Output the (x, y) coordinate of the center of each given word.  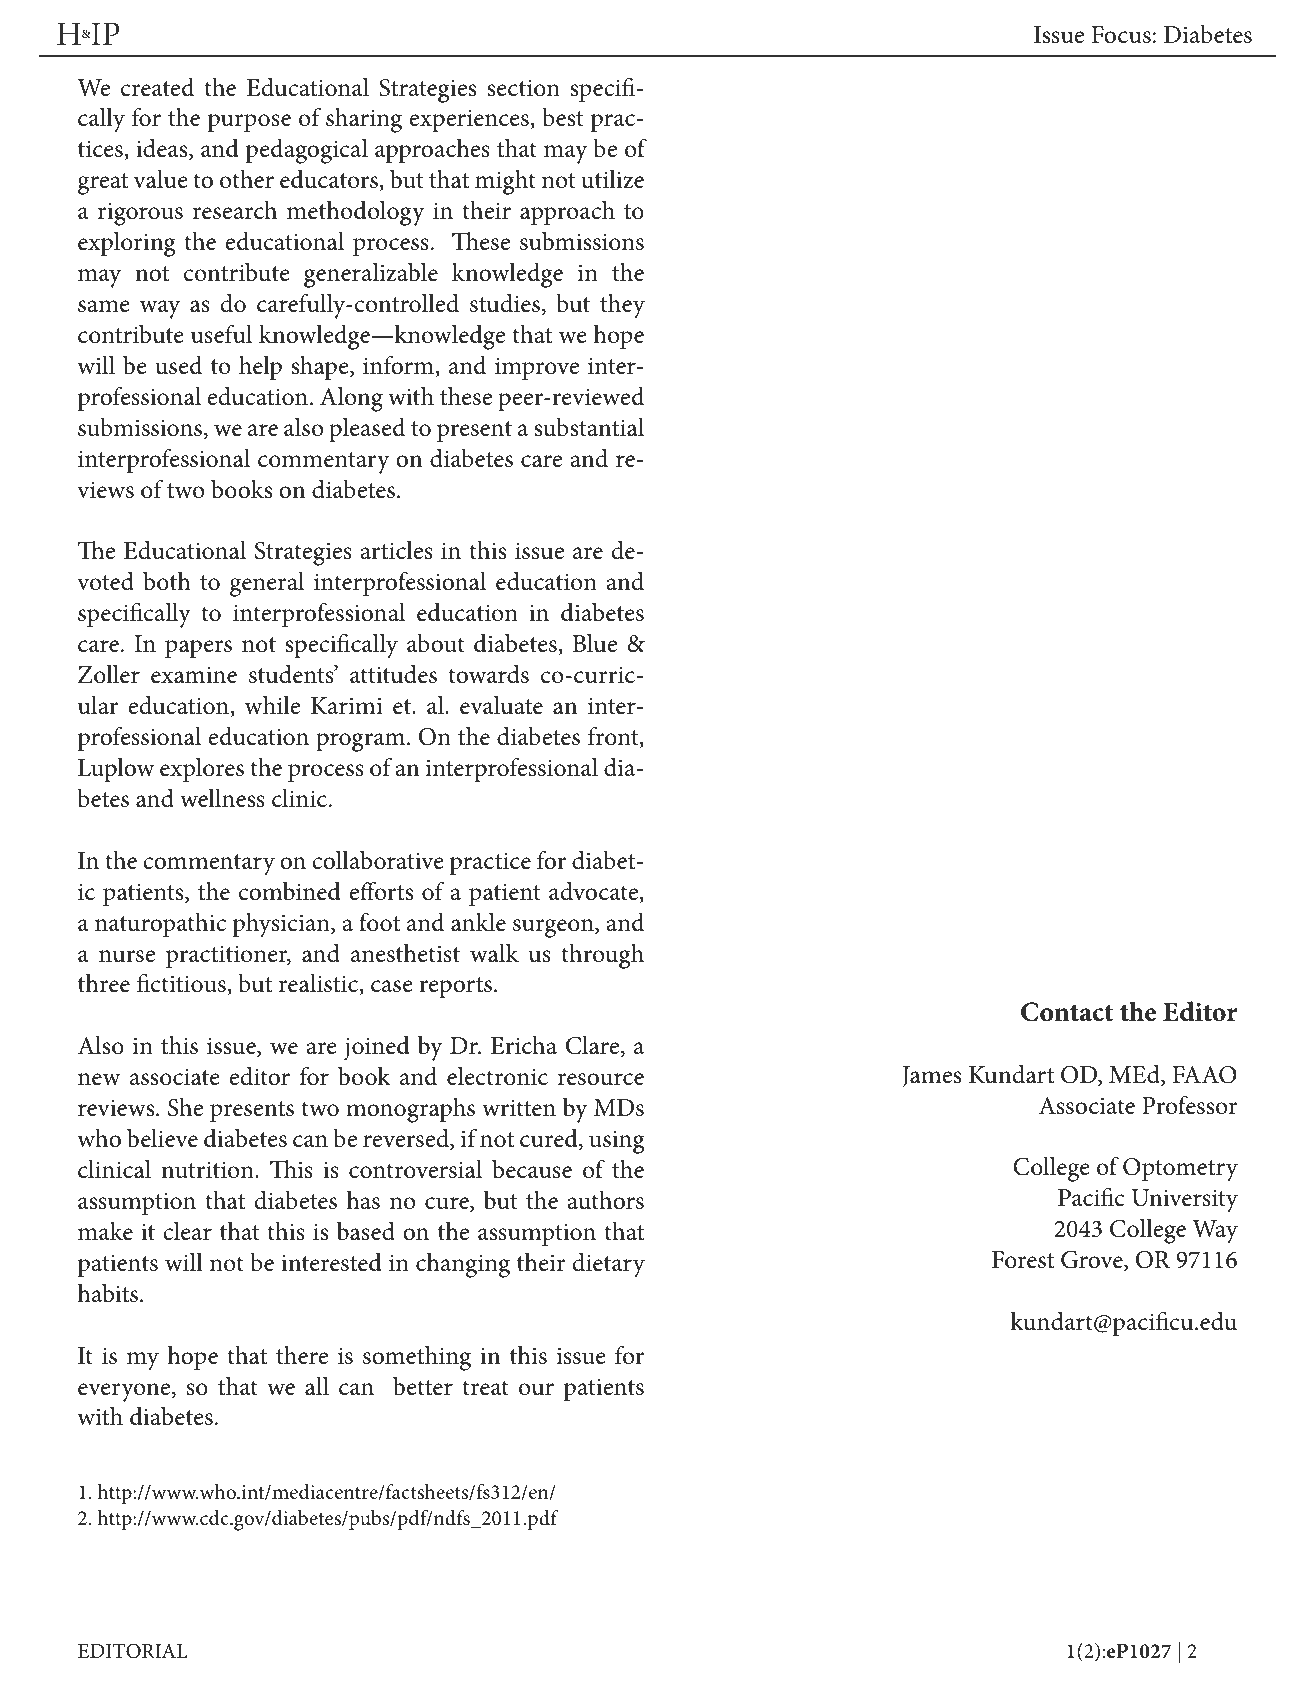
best (562, 117)
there (302, 1355)
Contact (1067, 1012)
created (157, 87)
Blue (594, 643)
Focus (1121, 35)
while (272, 705)
